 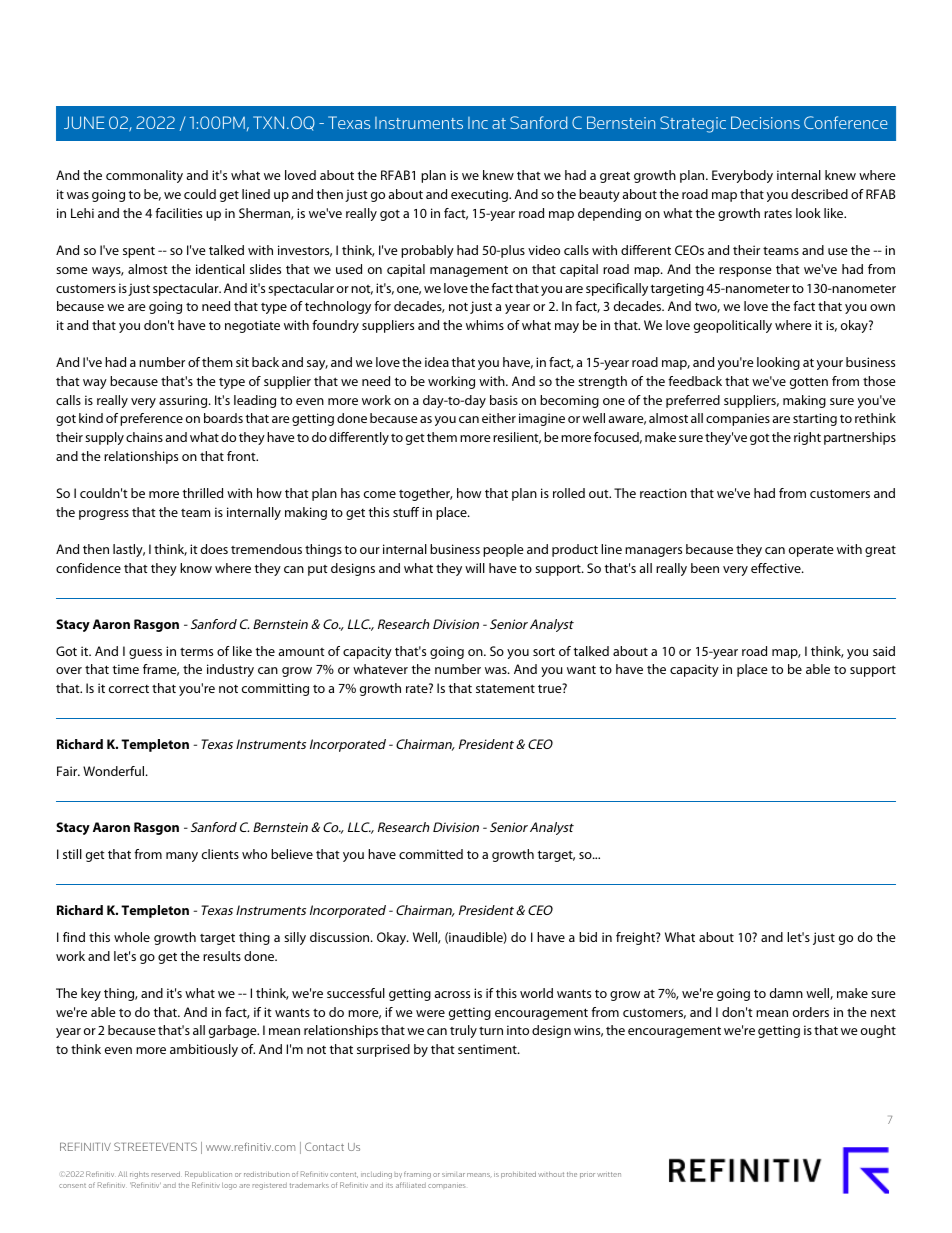 What do you see at coordinates (144, 176) in the page?
I see `commonality` at bounding box center [144, 176].
